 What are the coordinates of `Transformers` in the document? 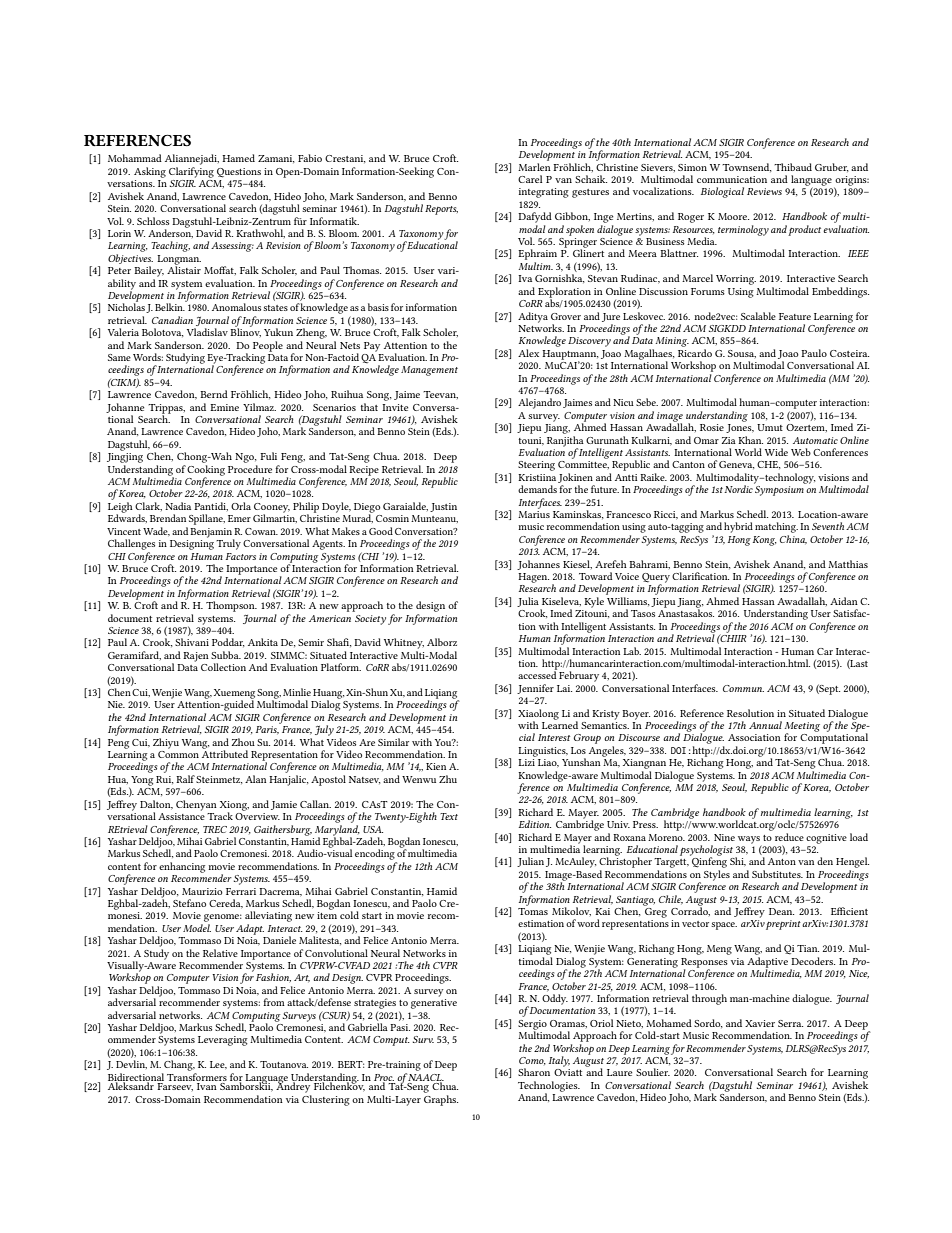 It's located at (197, 1077).
